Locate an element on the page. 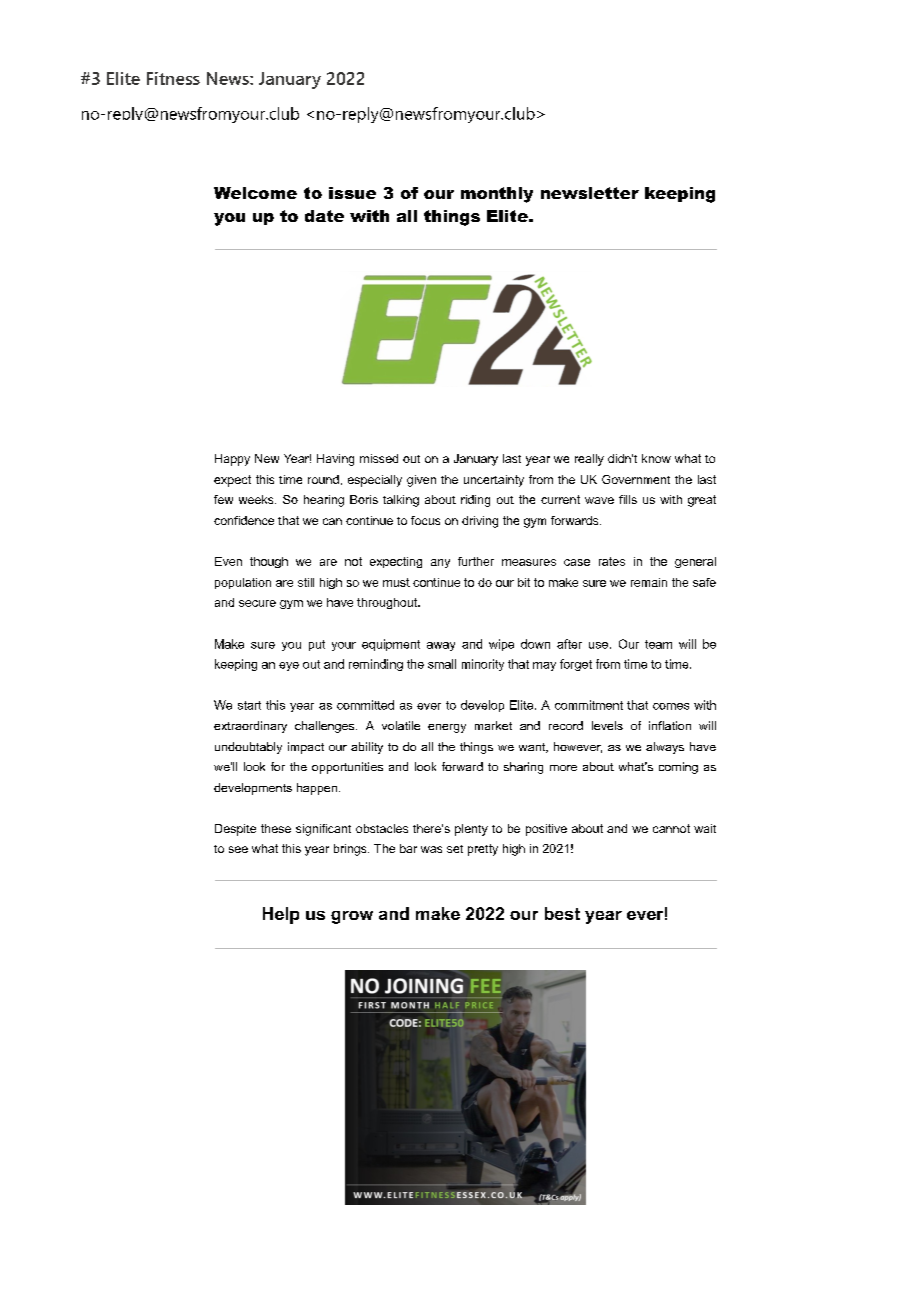 The image size is (924, 1308). issue is located at coordinates (352, 193).
